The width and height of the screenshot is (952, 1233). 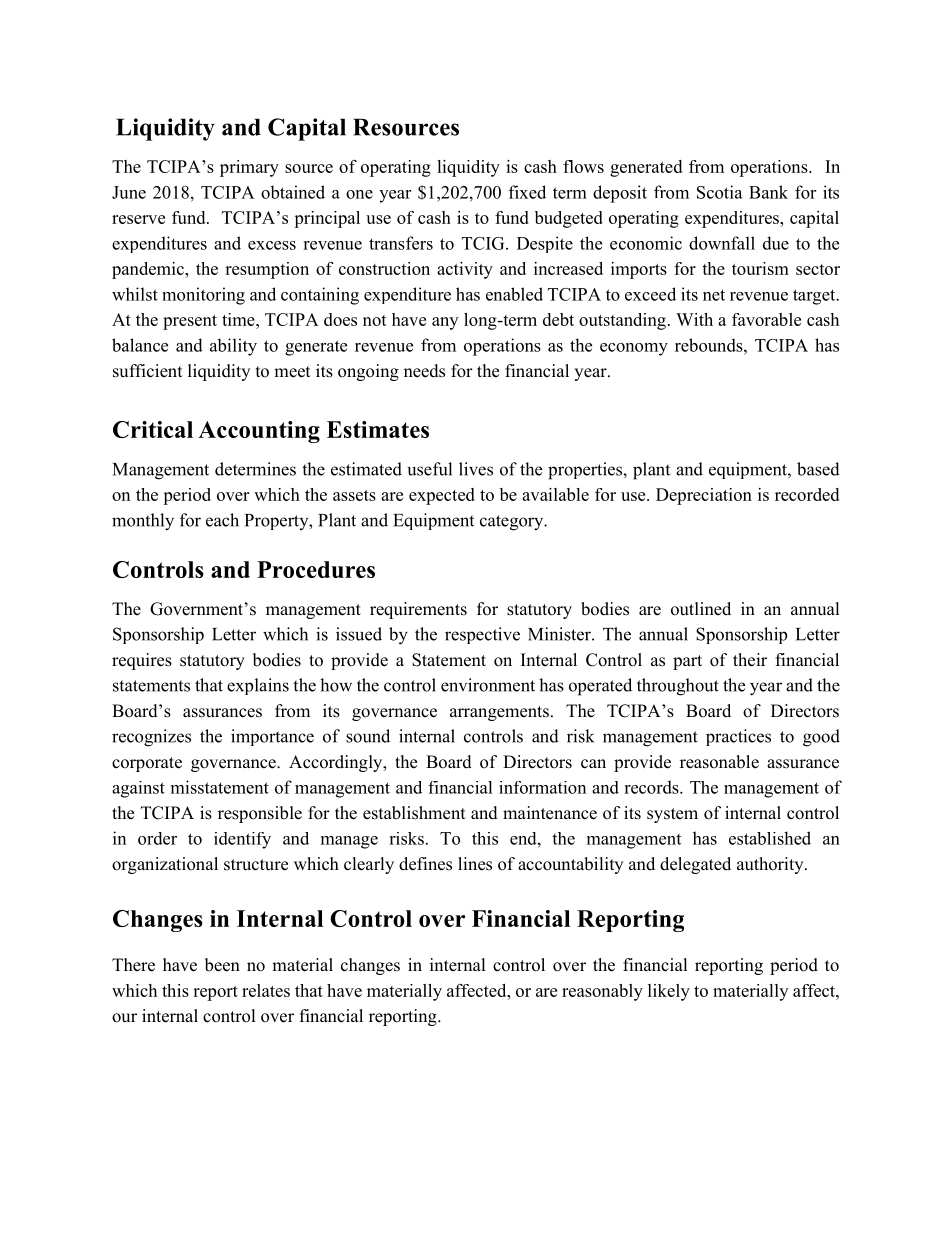 I want to click on requirements, so click(x=418, y=610).
